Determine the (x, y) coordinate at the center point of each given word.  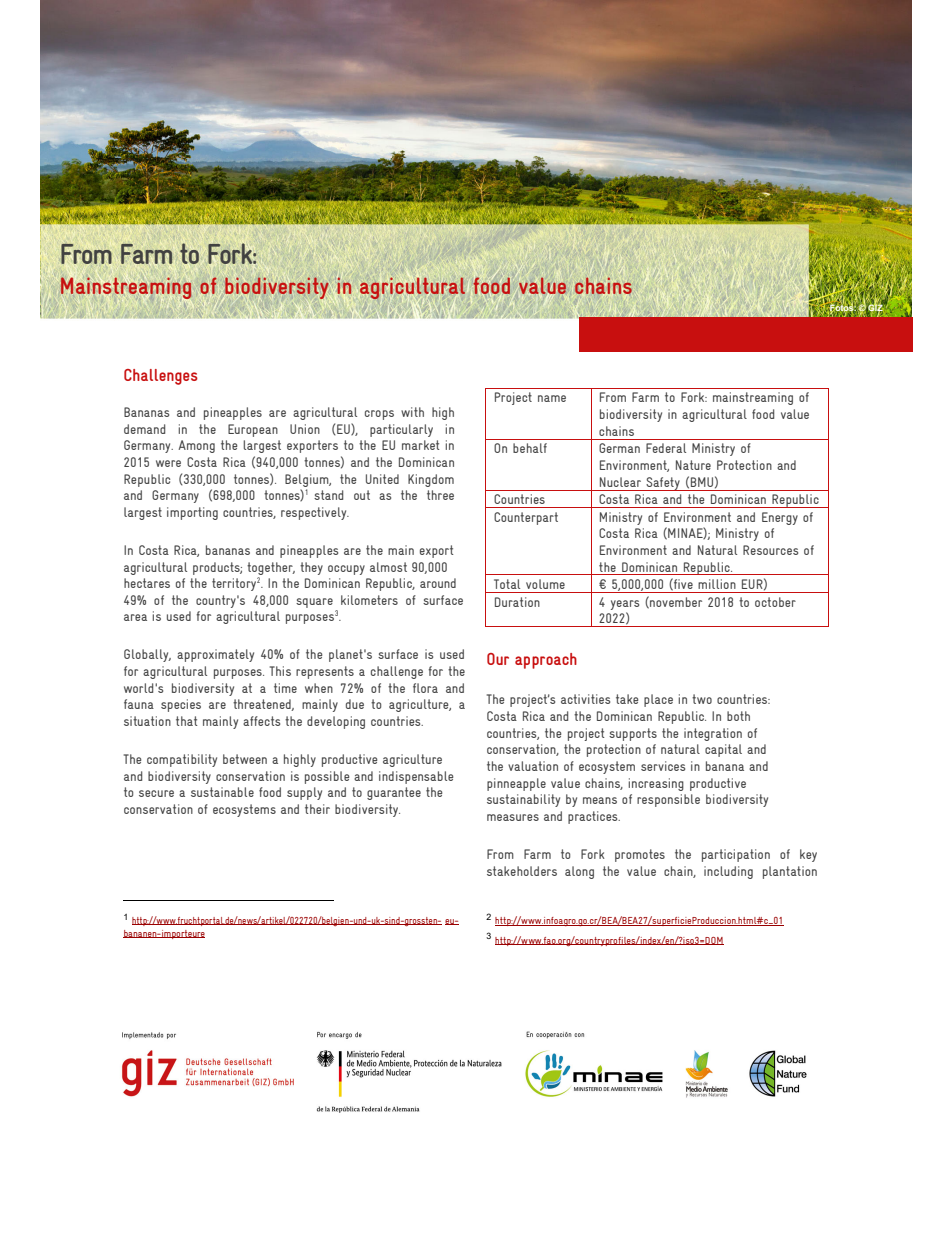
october (775, 602)
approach (546, 661)
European (253, 430)
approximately (215, 655)
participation (736, 855)
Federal (666, 448)
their (317, 809)
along (579, 872)
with (412, 412)
